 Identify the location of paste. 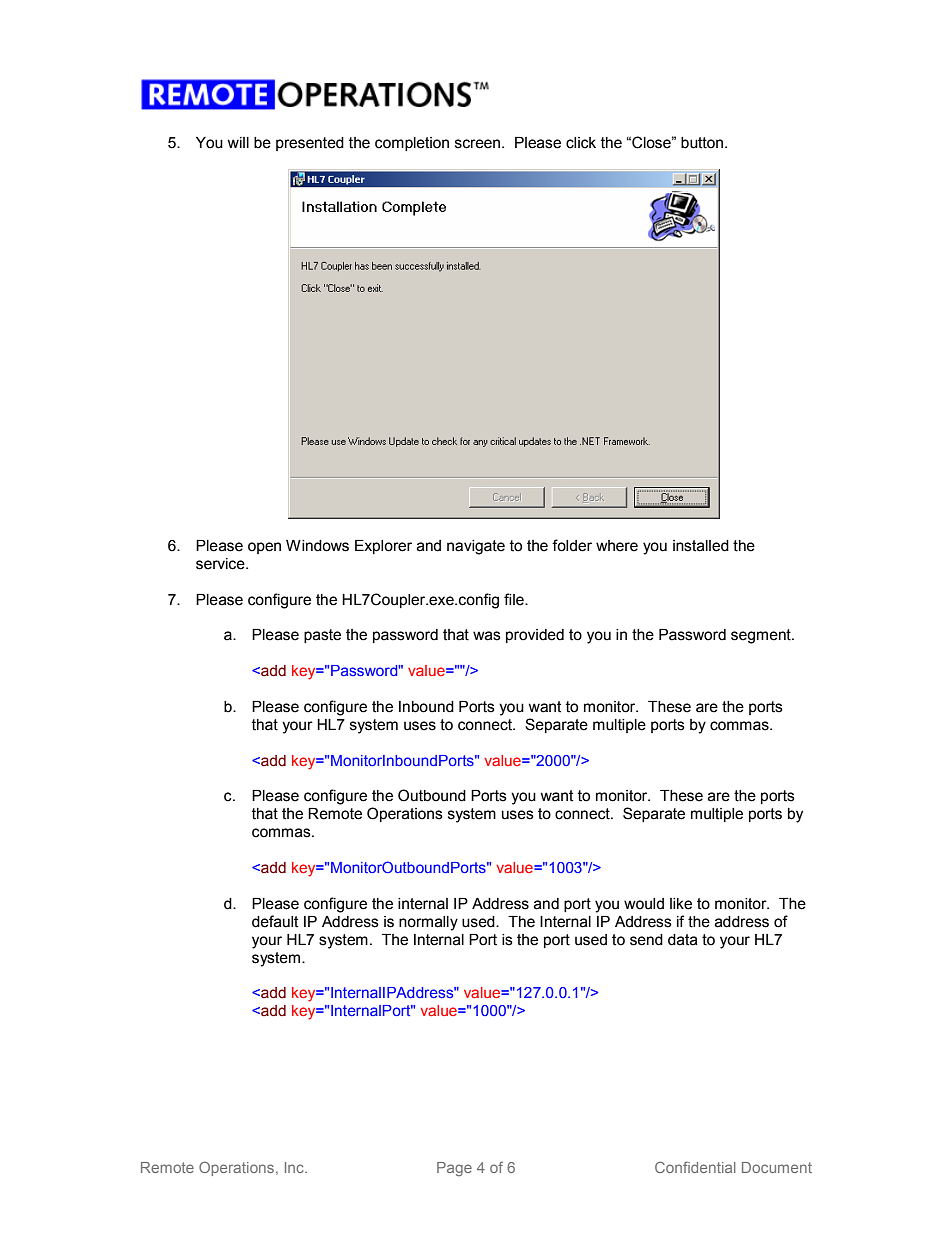
(322, 636).
